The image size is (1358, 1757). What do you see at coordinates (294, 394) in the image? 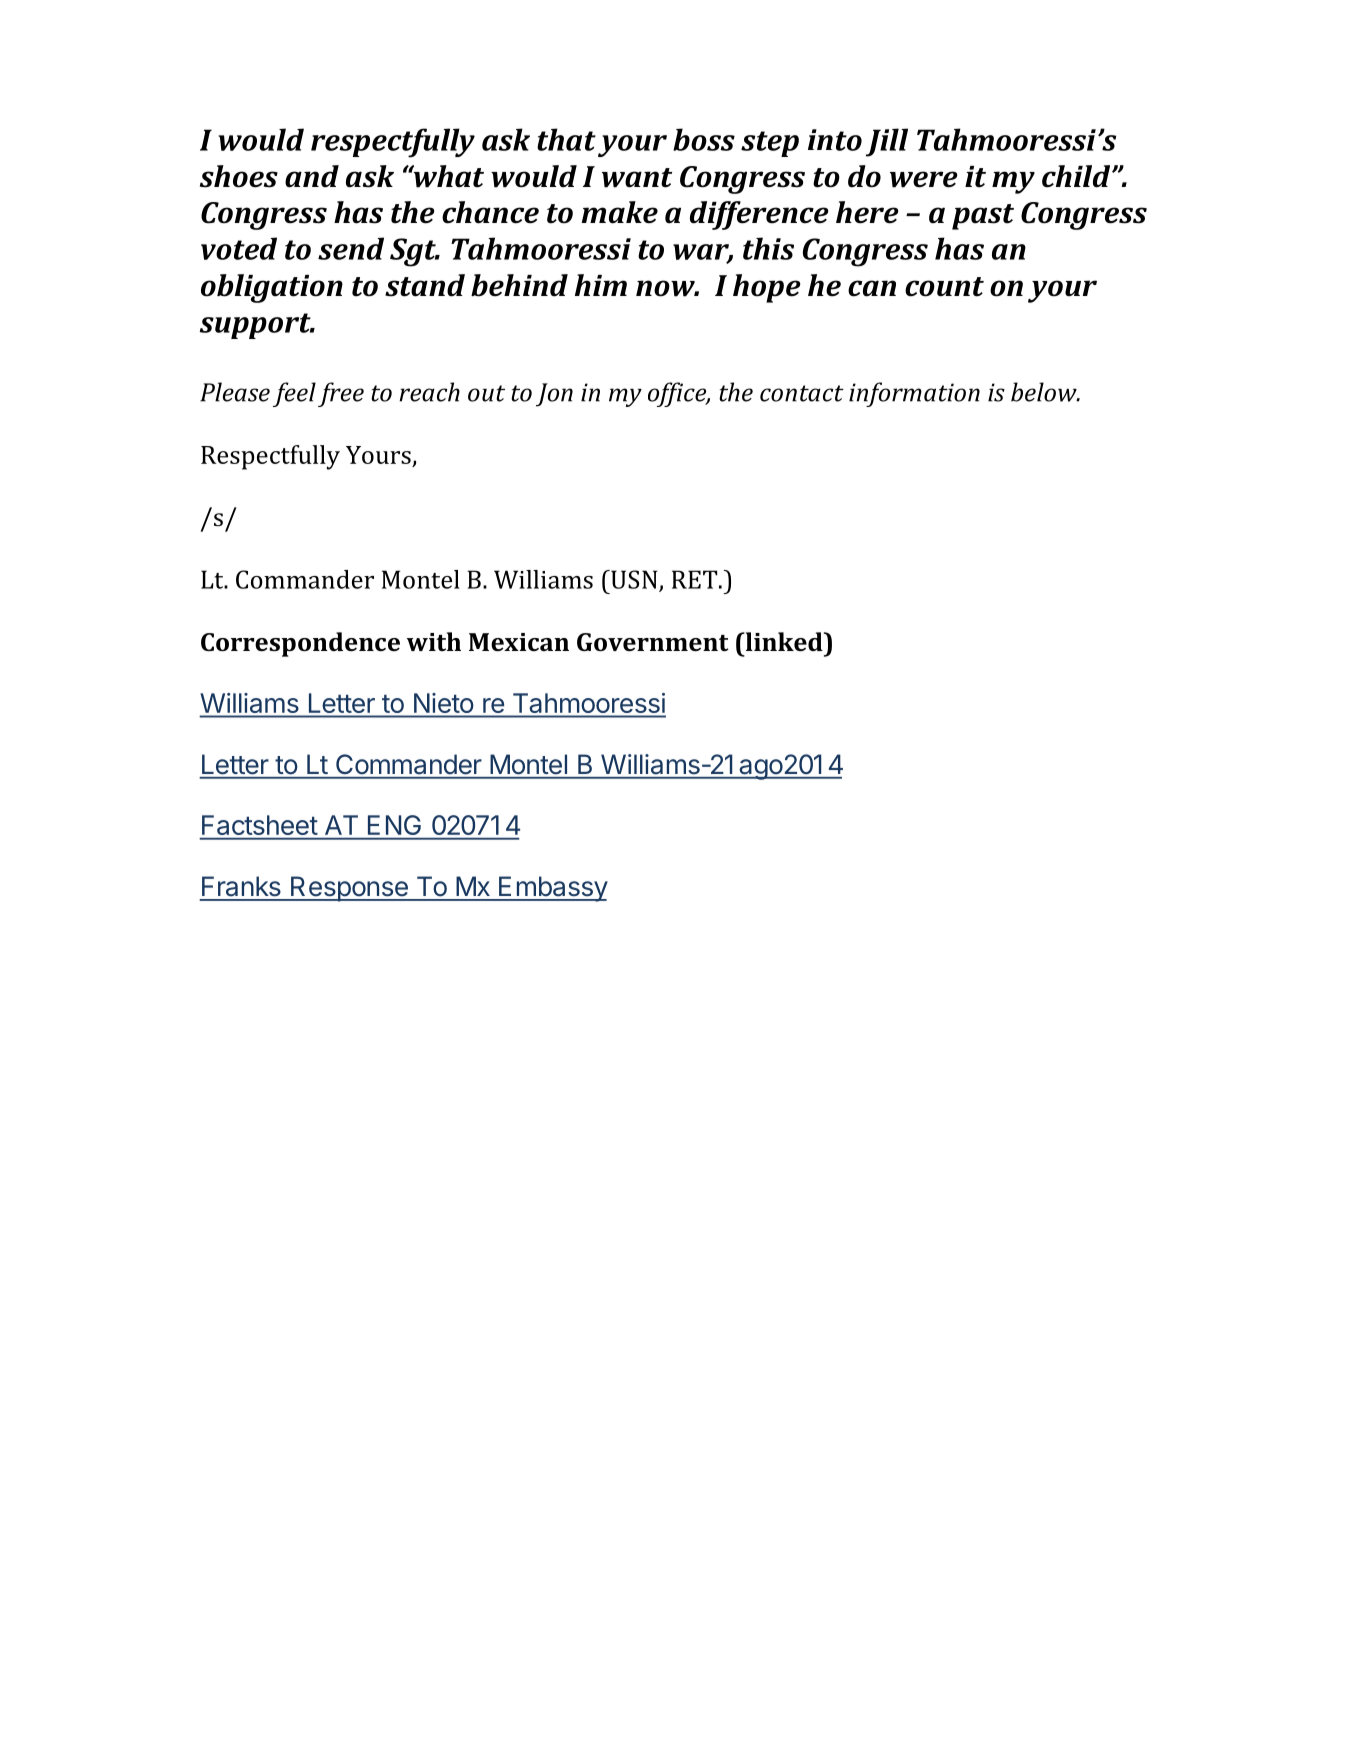
I see `feel` at bounding box center [294, 394].
